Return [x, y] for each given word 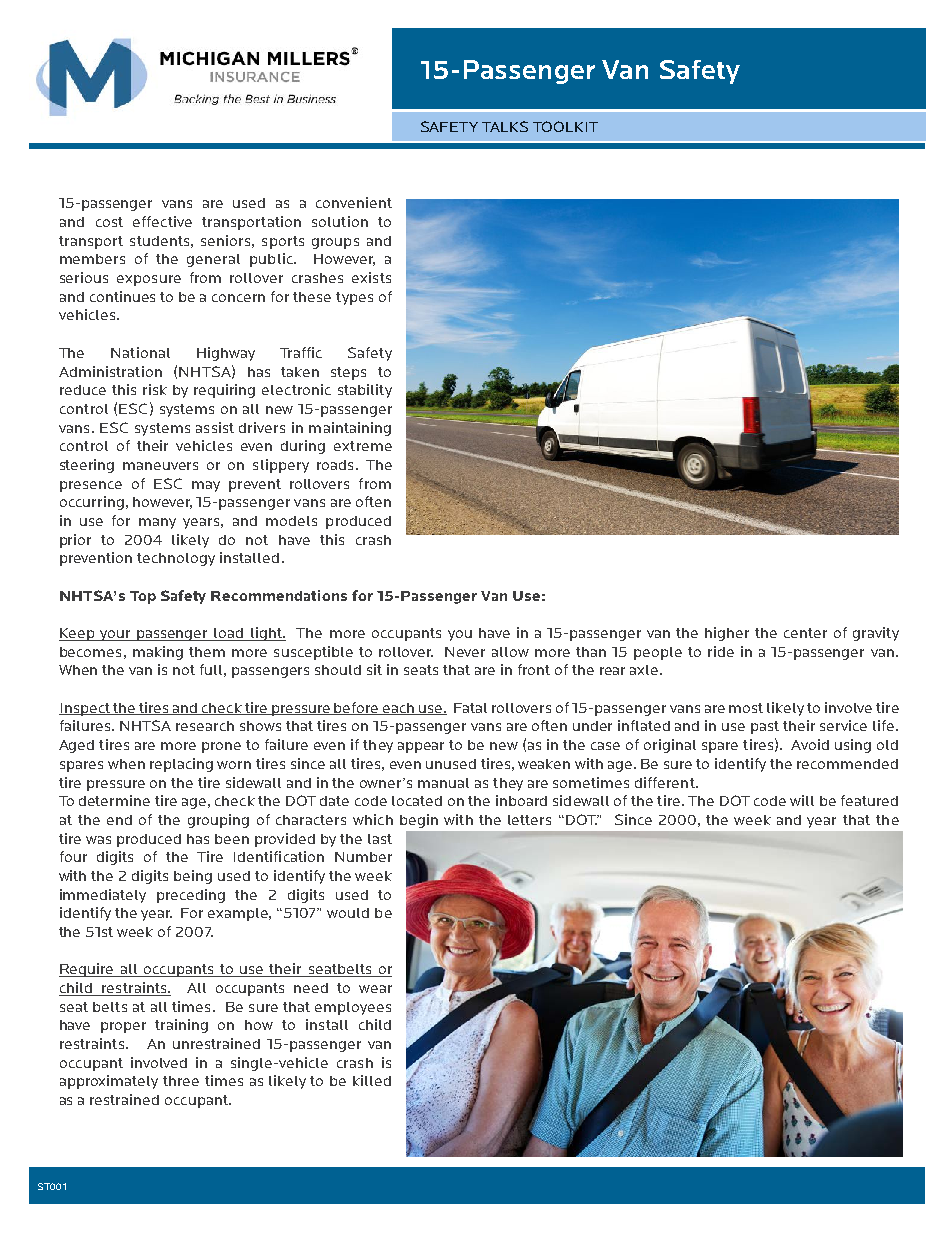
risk [155, 389]
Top [143, 597]
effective [162, 221]
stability [365, 391]
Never [465, 652]
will [802, 800]
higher [727, 634]
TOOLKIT [565, 126]
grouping [218, 821]
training [181, 1026]
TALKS [505, 126]
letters [529, 820]
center [805, 633]
